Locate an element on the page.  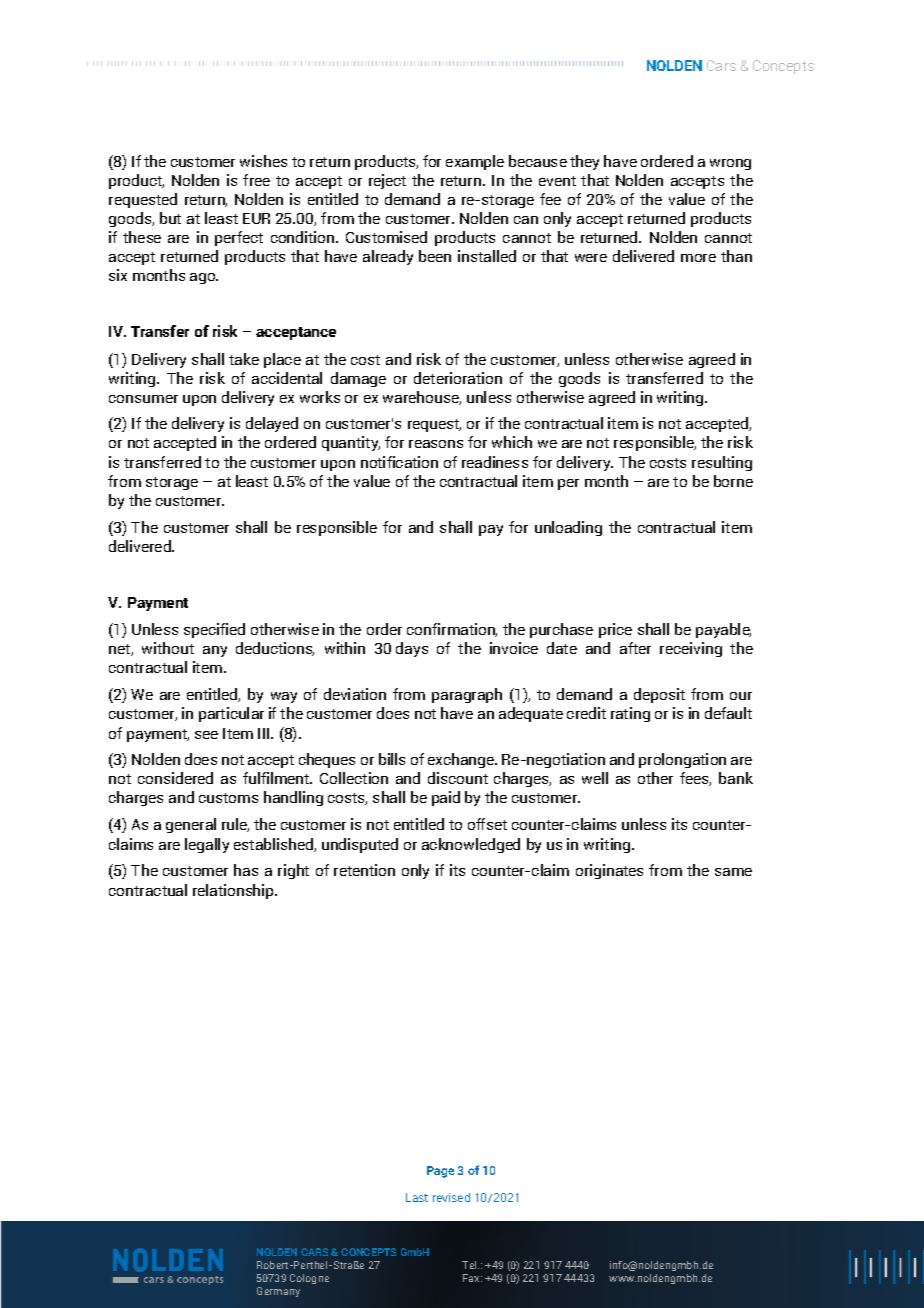
retention is located at coordinates (364, 870).
